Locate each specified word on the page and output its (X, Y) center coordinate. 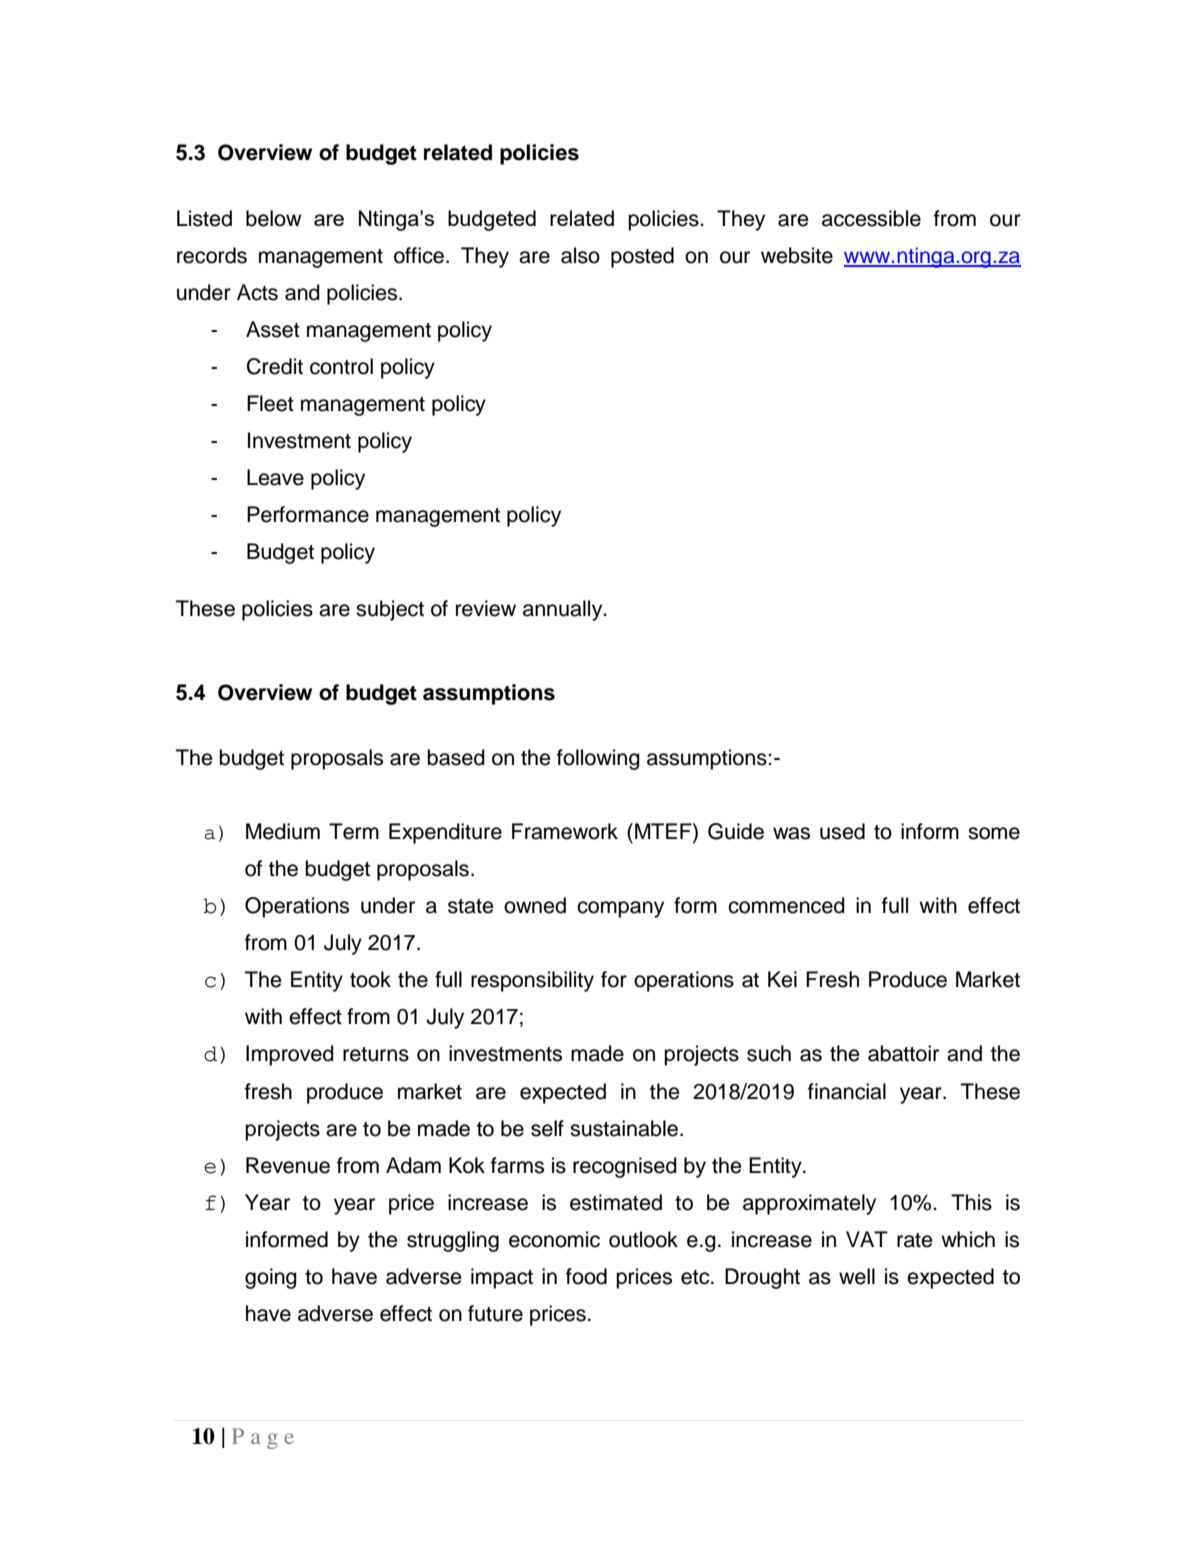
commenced (786, 905)
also (580, 255)
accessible (871, 218)
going (271, 1278)
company (620, 909)
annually (564, 610)
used (842, 831)
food (586, 1276)
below (274, 218)
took (370, 979)
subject (390, 610)
